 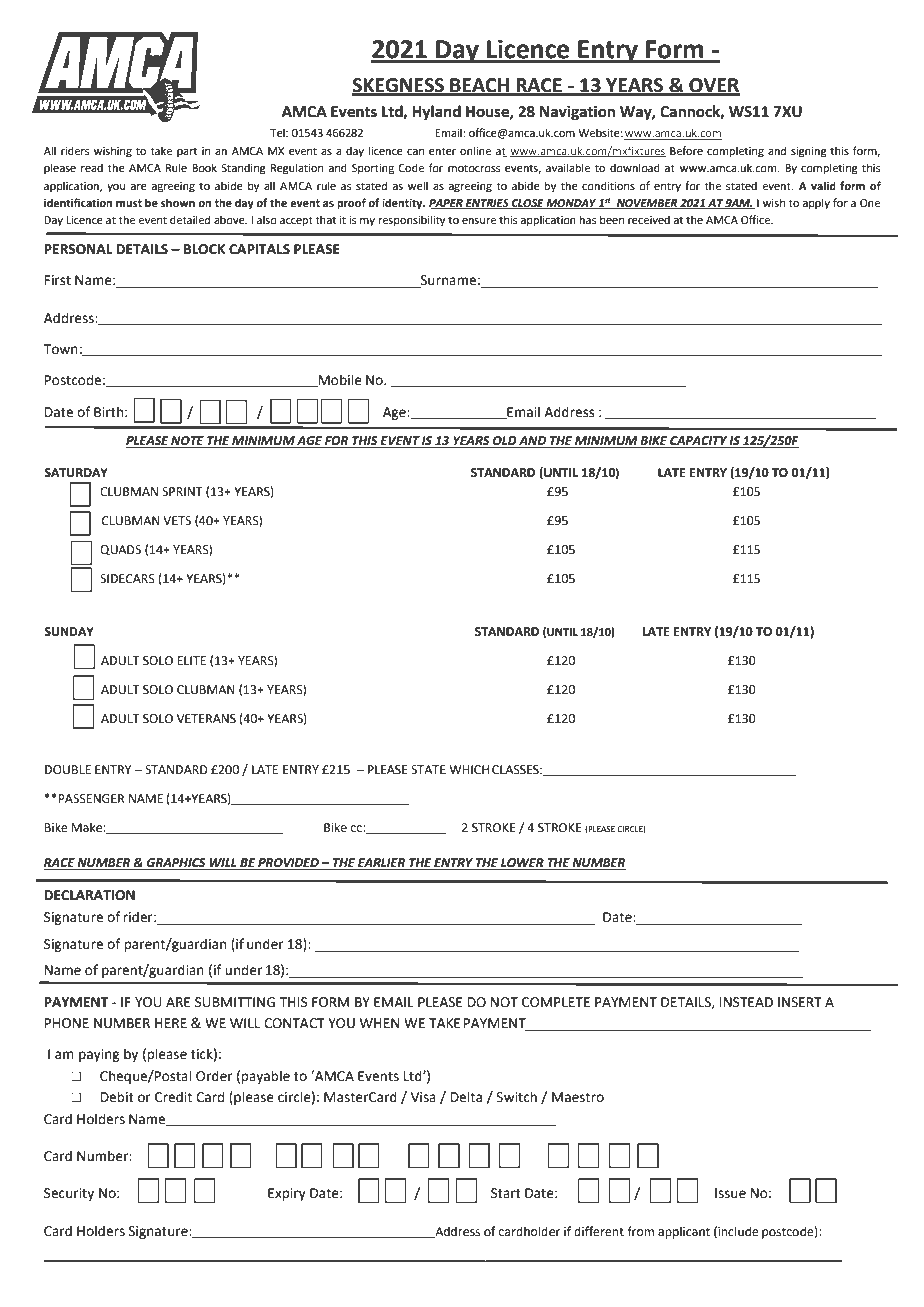 What do you see at coordinates (382, 864) in the image?
I see `EARLIER` at bounding box center [382, 864].
